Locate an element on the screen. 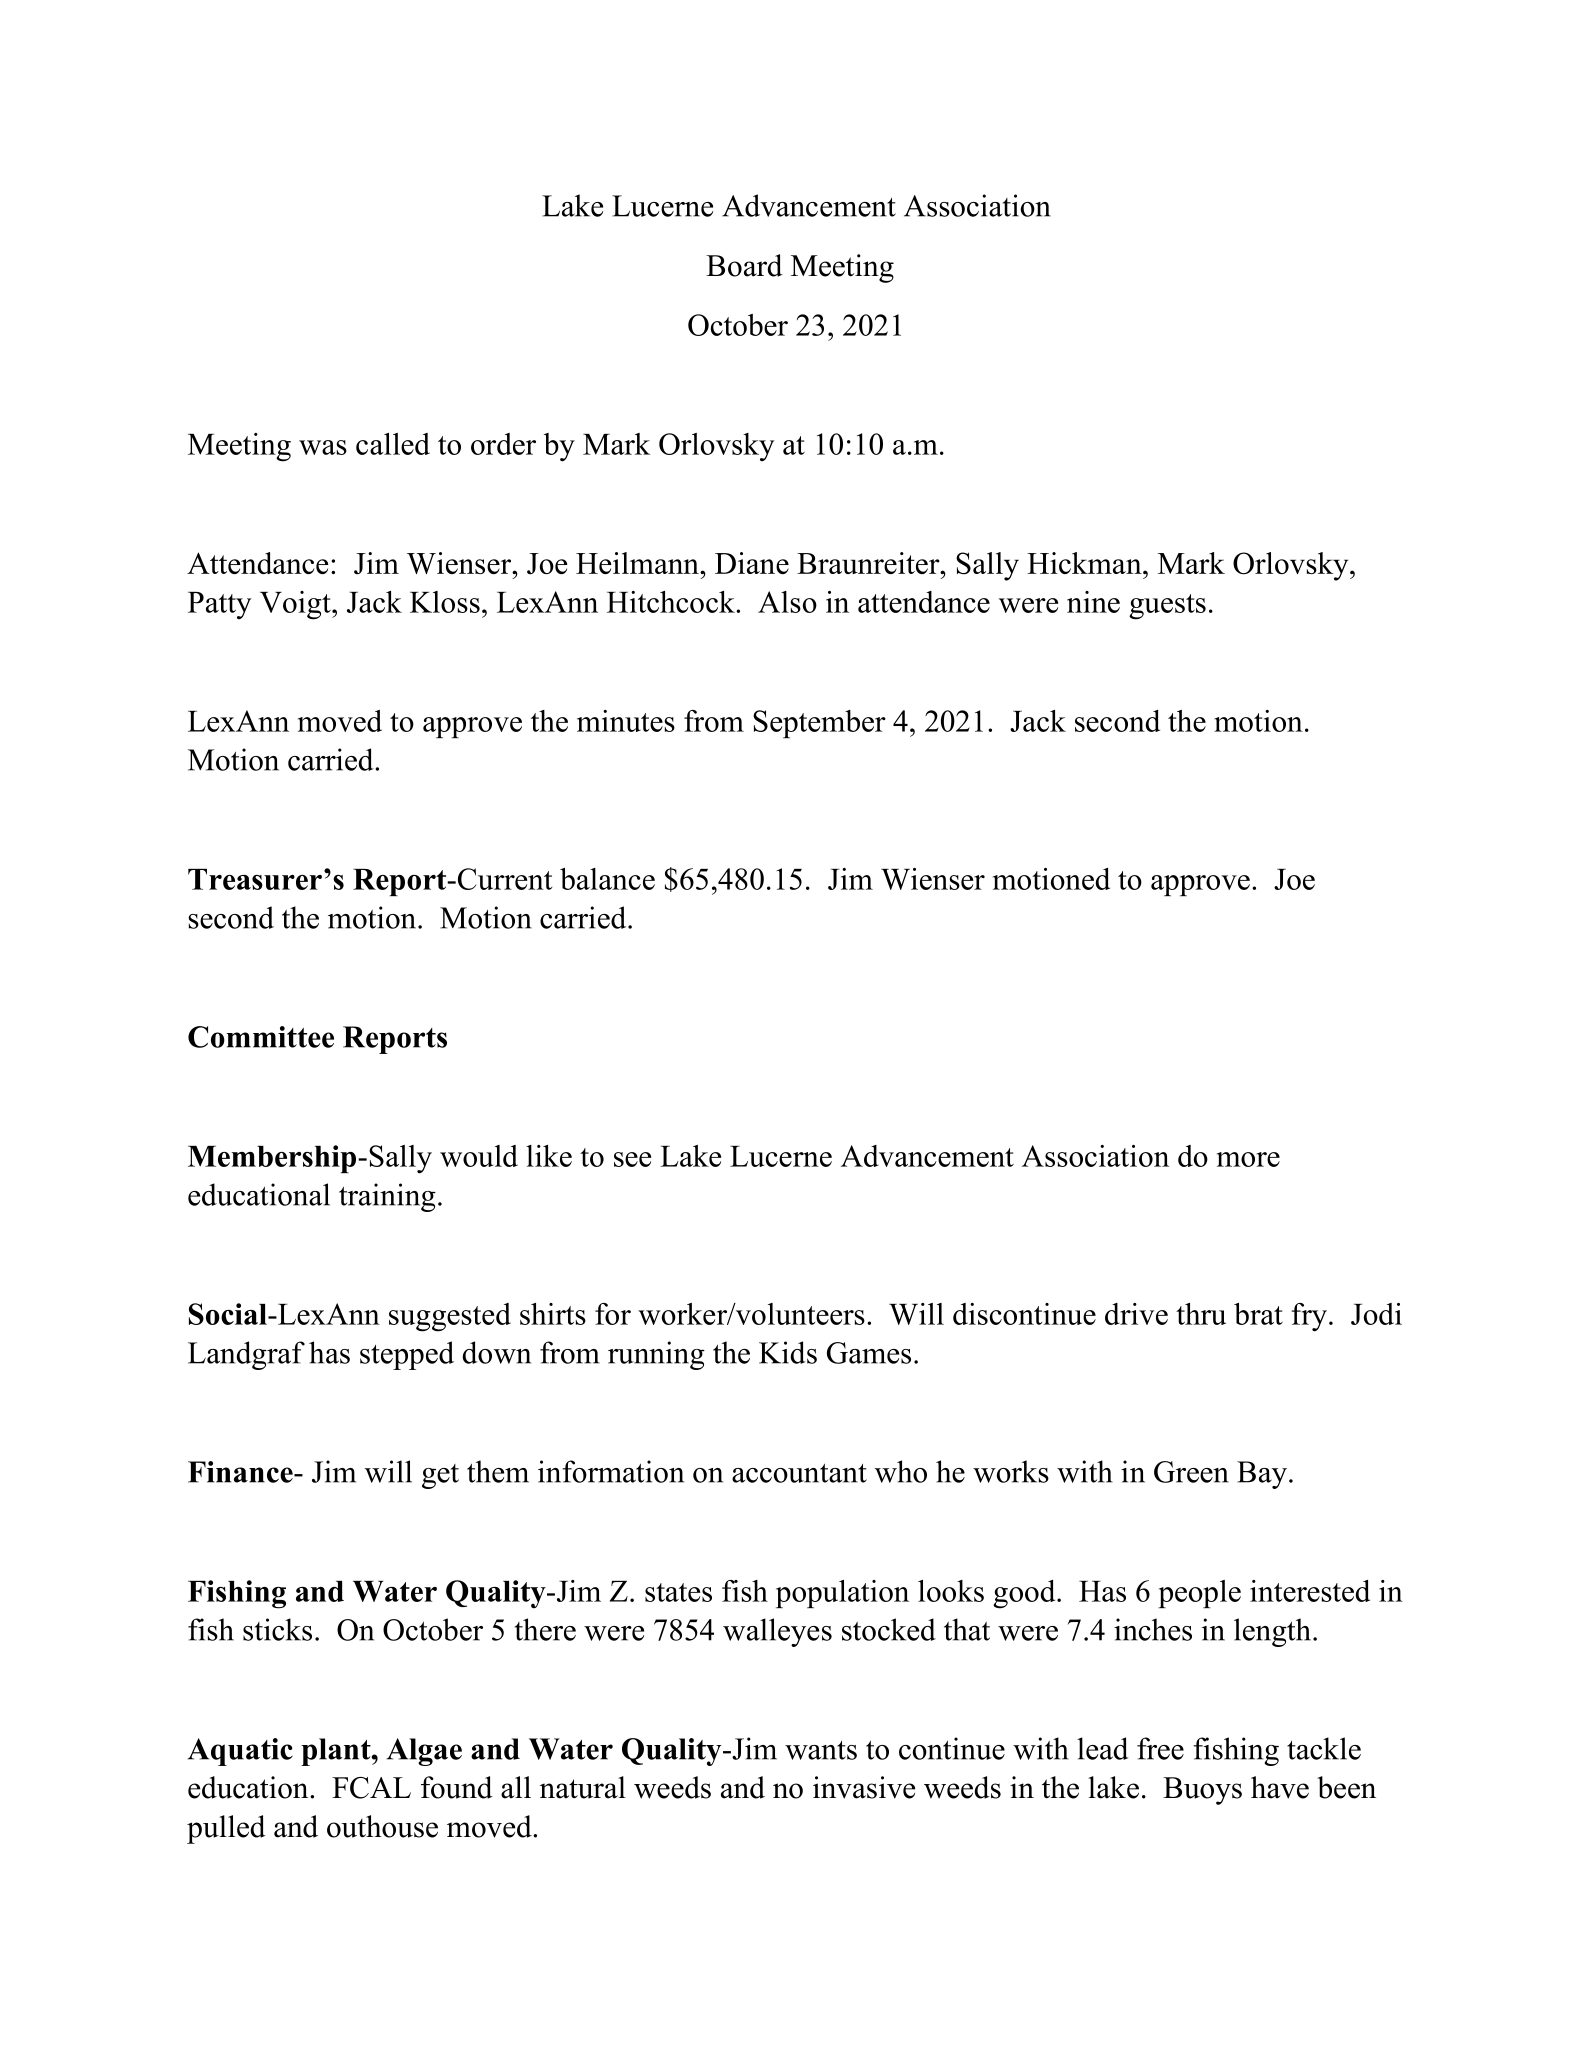 This screenshot has height=2061, width=1593. Hickman is located at coordinates (1085, 563).
